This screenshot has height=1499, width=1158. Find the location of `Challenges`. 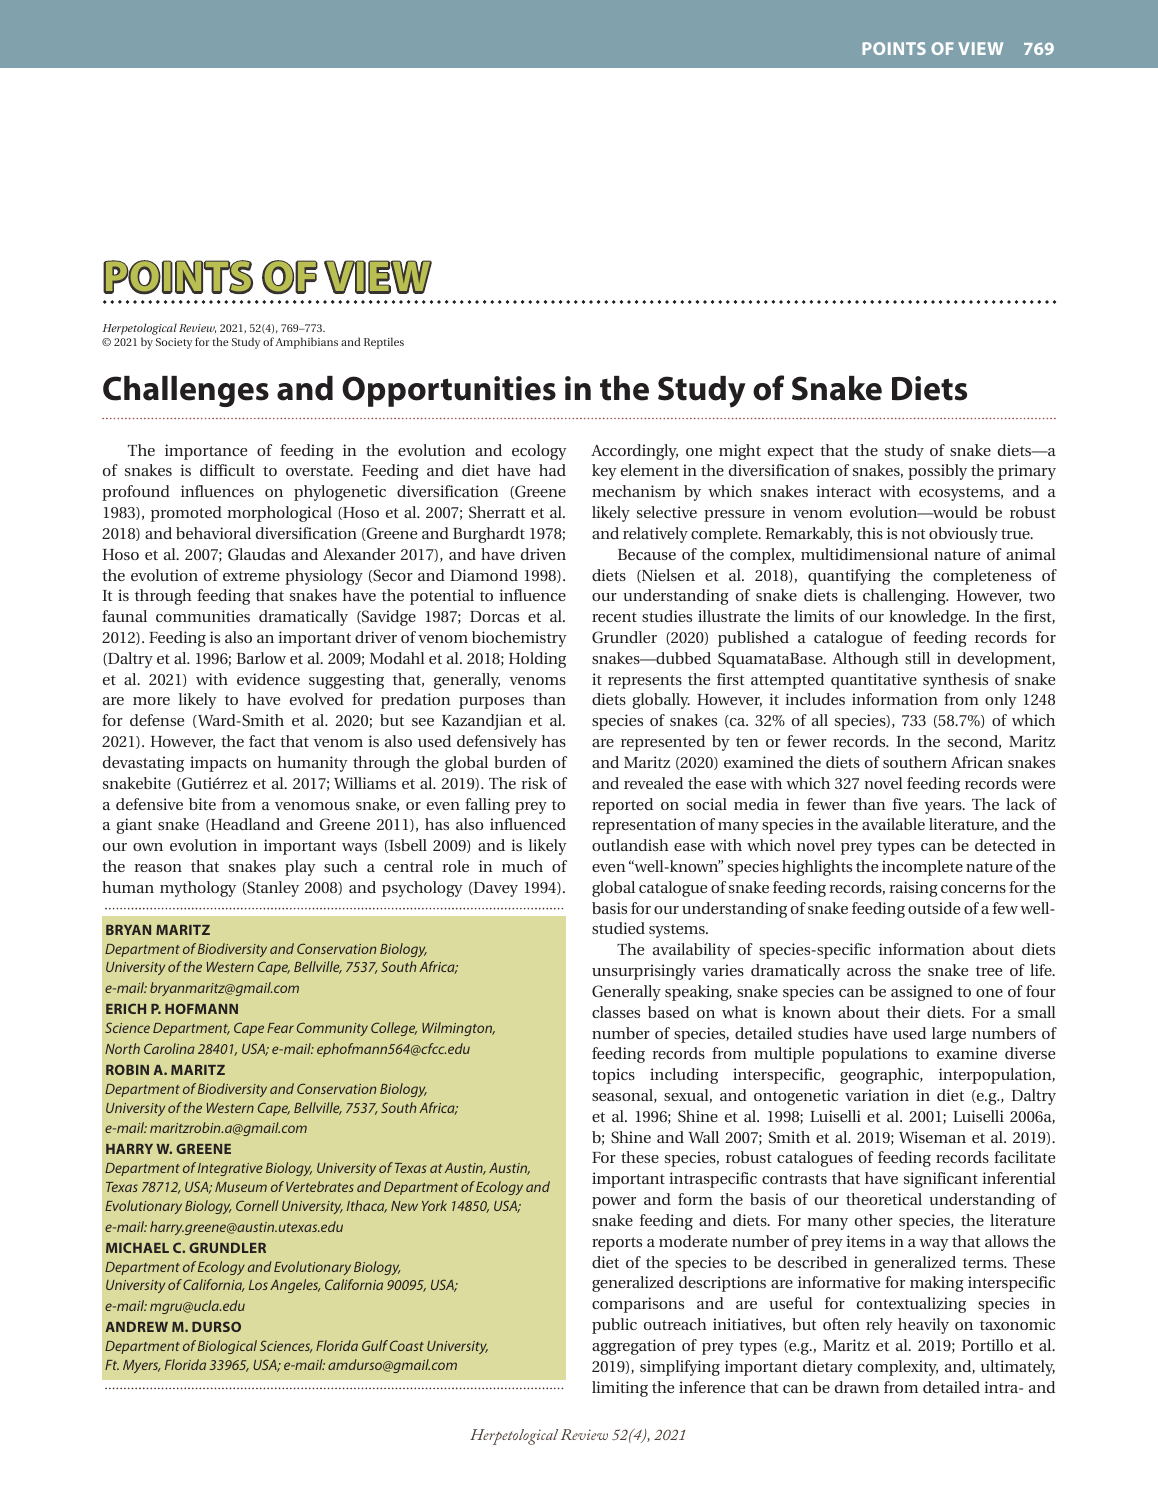

Challenges is located at coordinates (186, 391).
